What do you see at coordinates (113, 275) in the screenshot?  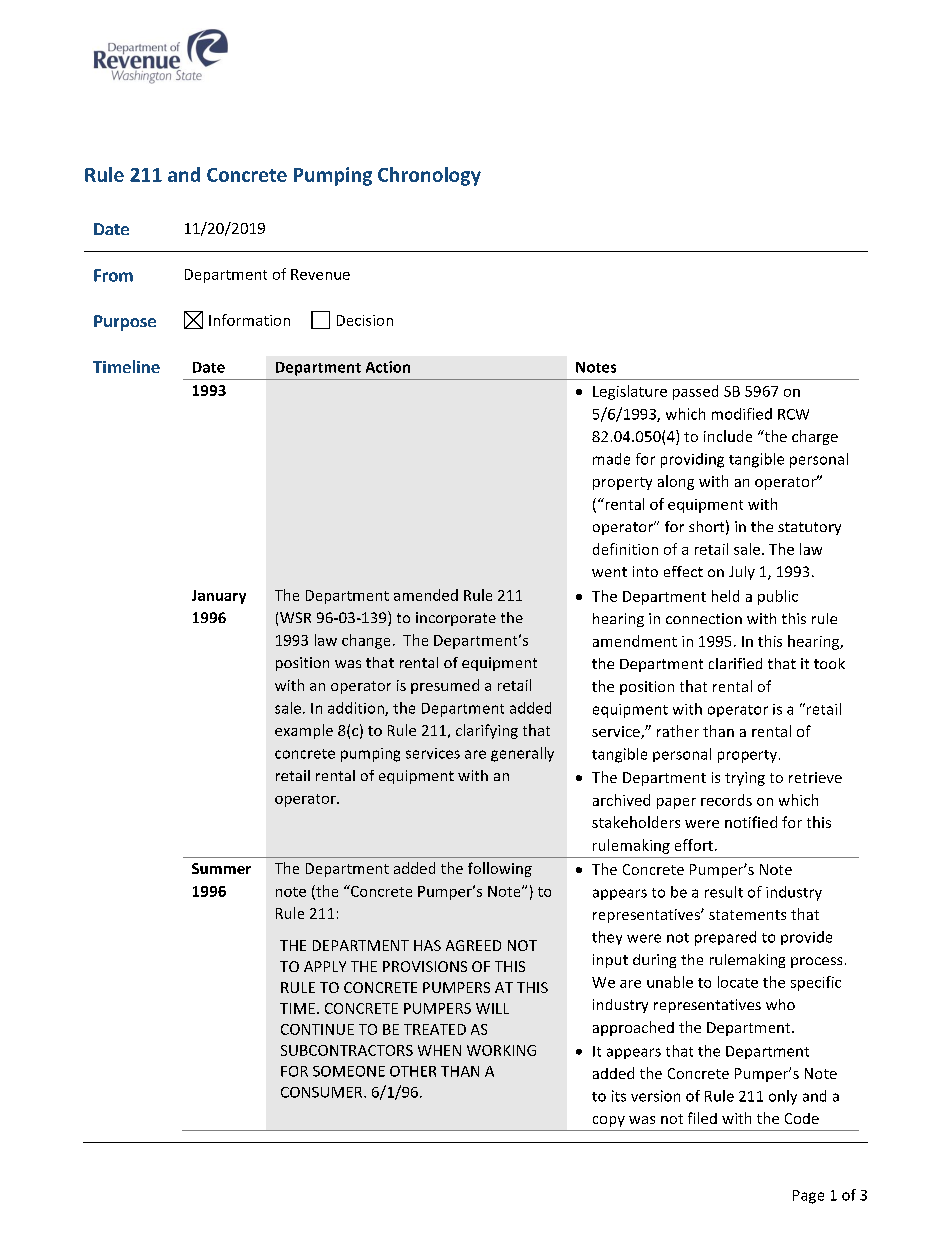 I see `From` at bounding box center [113, 275].
